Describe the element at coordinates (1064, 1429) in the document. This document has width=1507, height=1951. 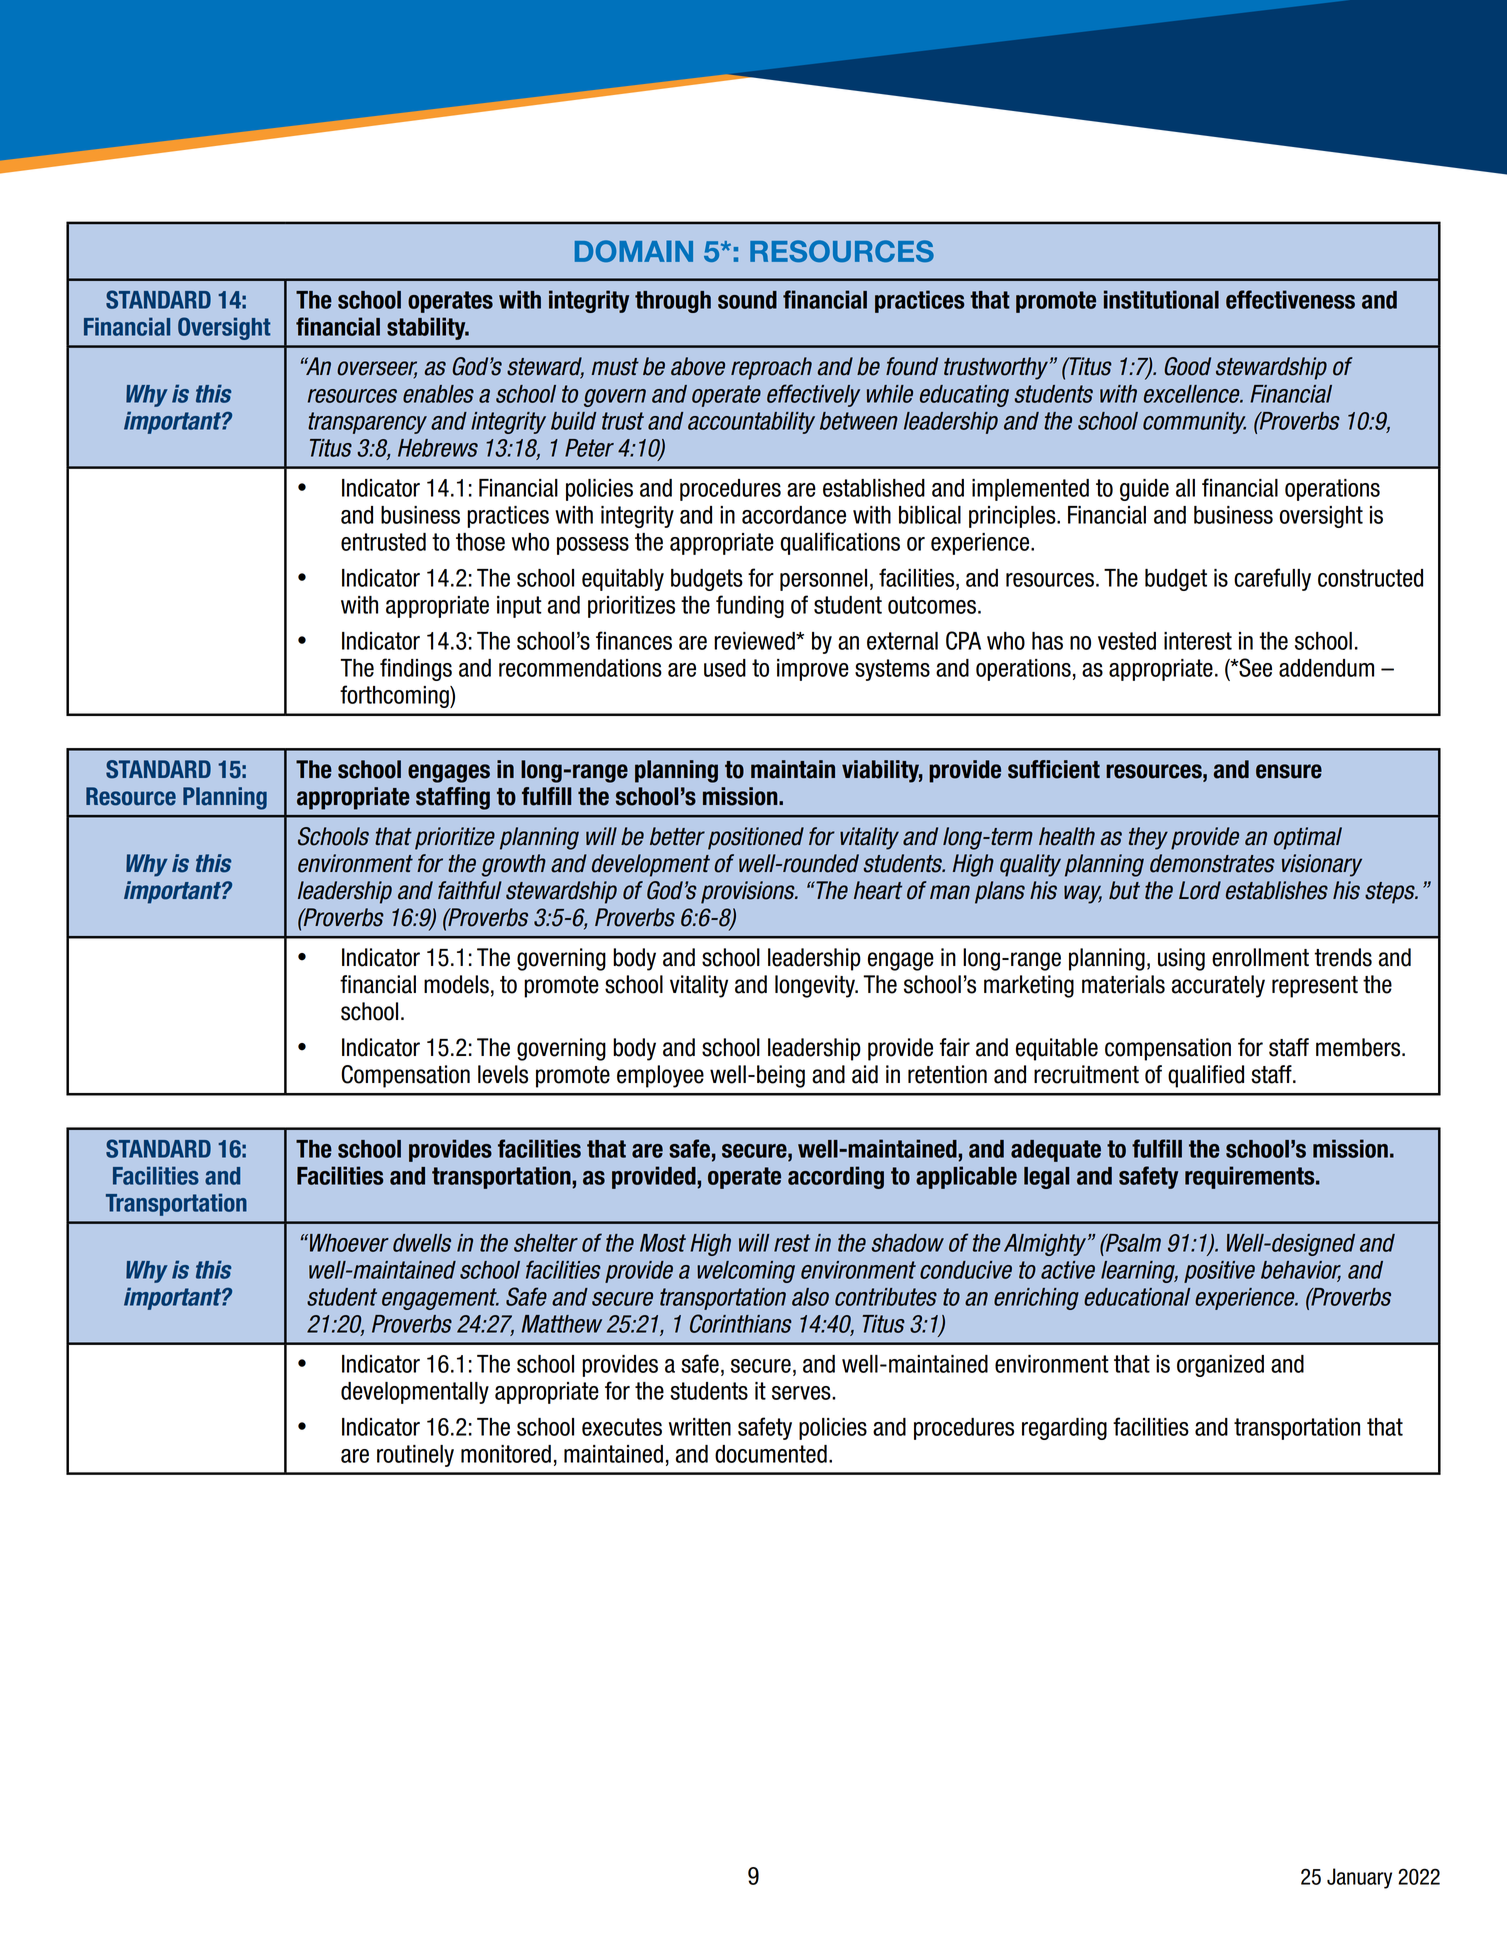
I see `regarding` at that location.
